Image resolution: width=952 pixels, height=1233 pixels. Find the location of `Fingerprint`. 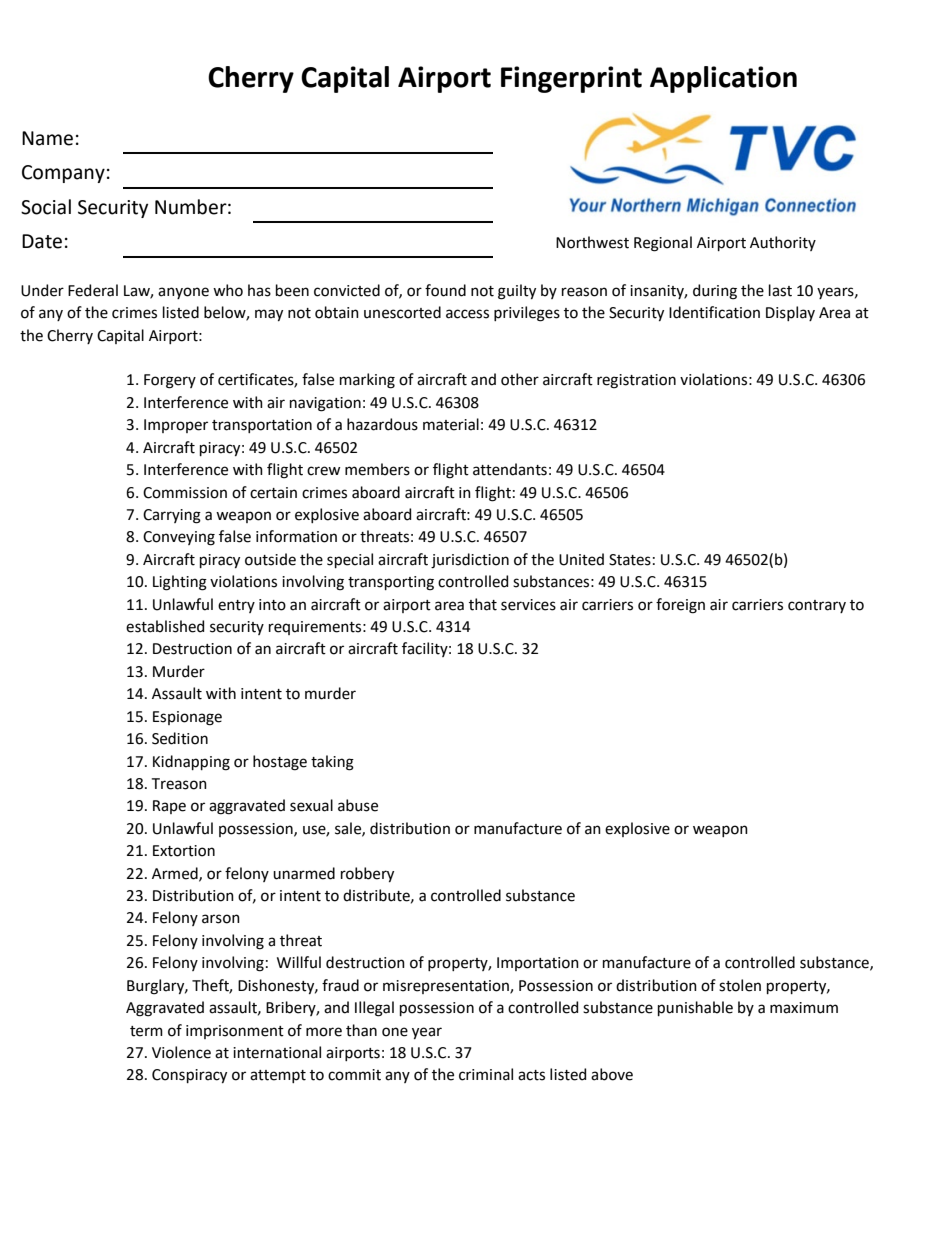

Fingerprint is located at coordinates (571, 79).
